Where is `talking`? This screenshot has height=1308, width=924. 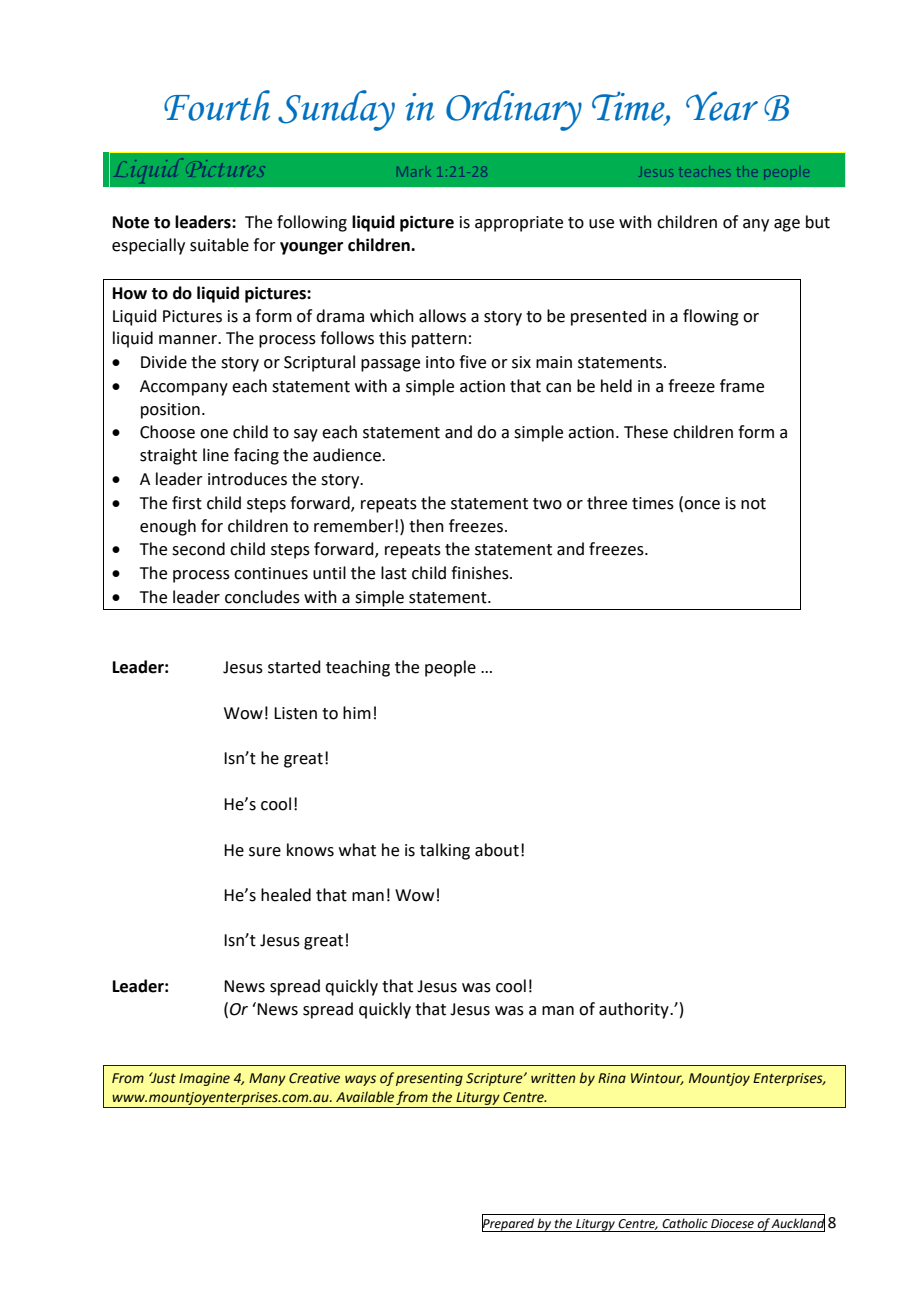 talking is located at coordinates (445, 851).
